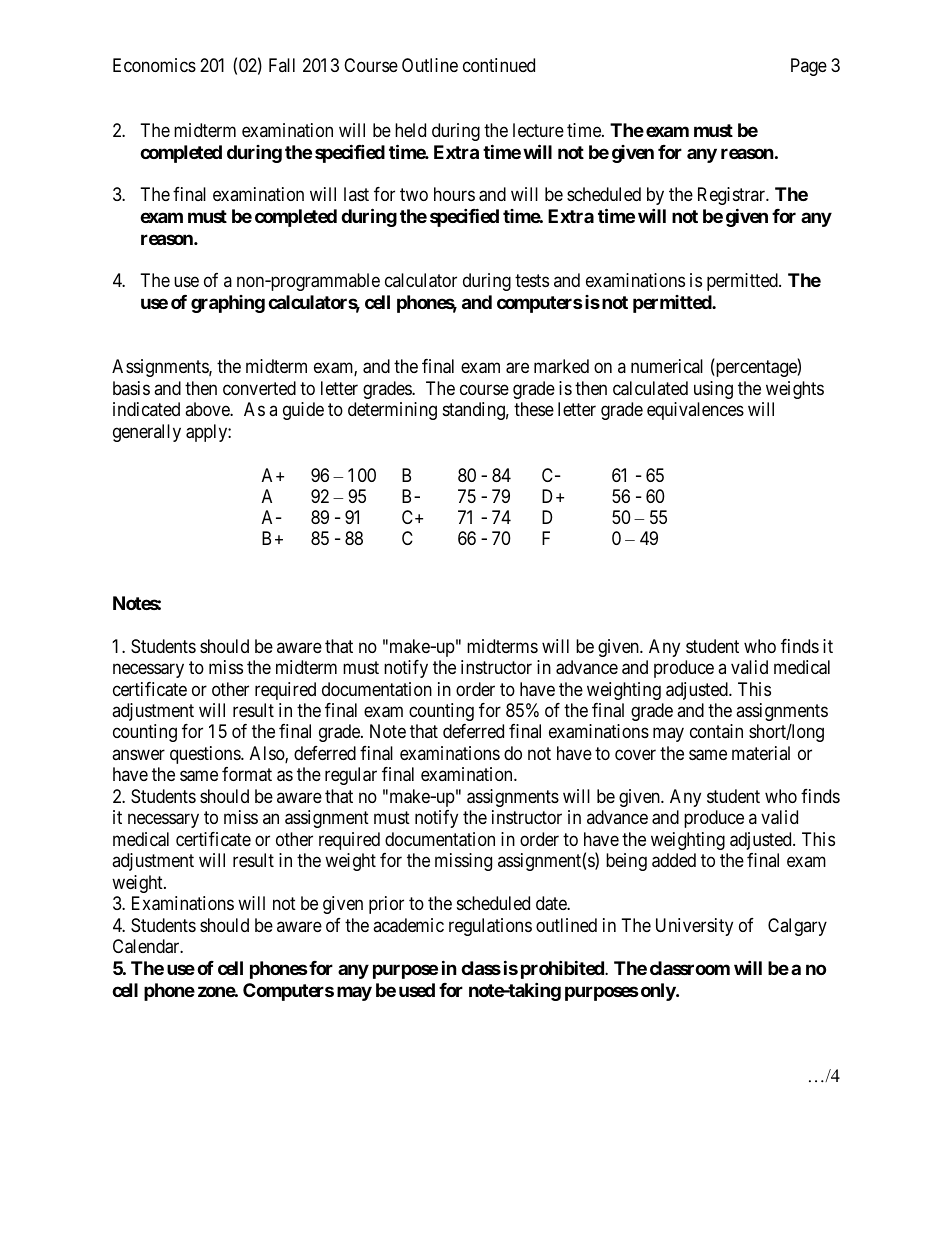 The image size is (952, 1233). Describe the element at coordinates (716, 731) in the screenshot. I see `contain` at that location.
